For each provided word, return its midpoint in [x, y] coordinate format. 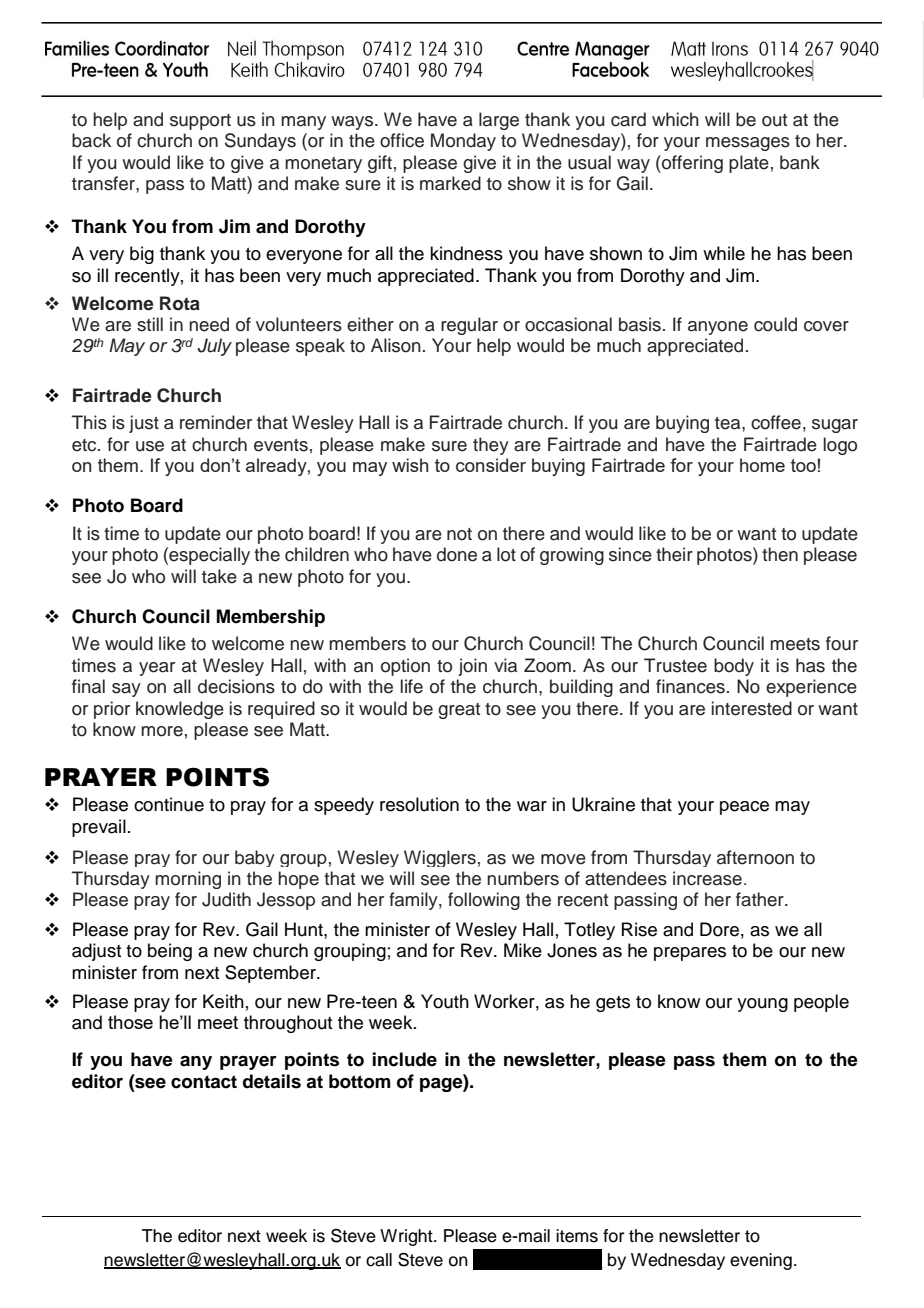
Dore [719, 929]
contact [204, 1082]
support [200, 122]
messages [748, 144]
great [459, 711]
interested [752, 708]
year [157, 669]
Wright [407, 1237]
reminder [216, 422]
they [491, 446]
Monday [463, 142]
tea [729, 423]
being [170, 952]
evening [761, 1261]
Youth [445, 1001]
